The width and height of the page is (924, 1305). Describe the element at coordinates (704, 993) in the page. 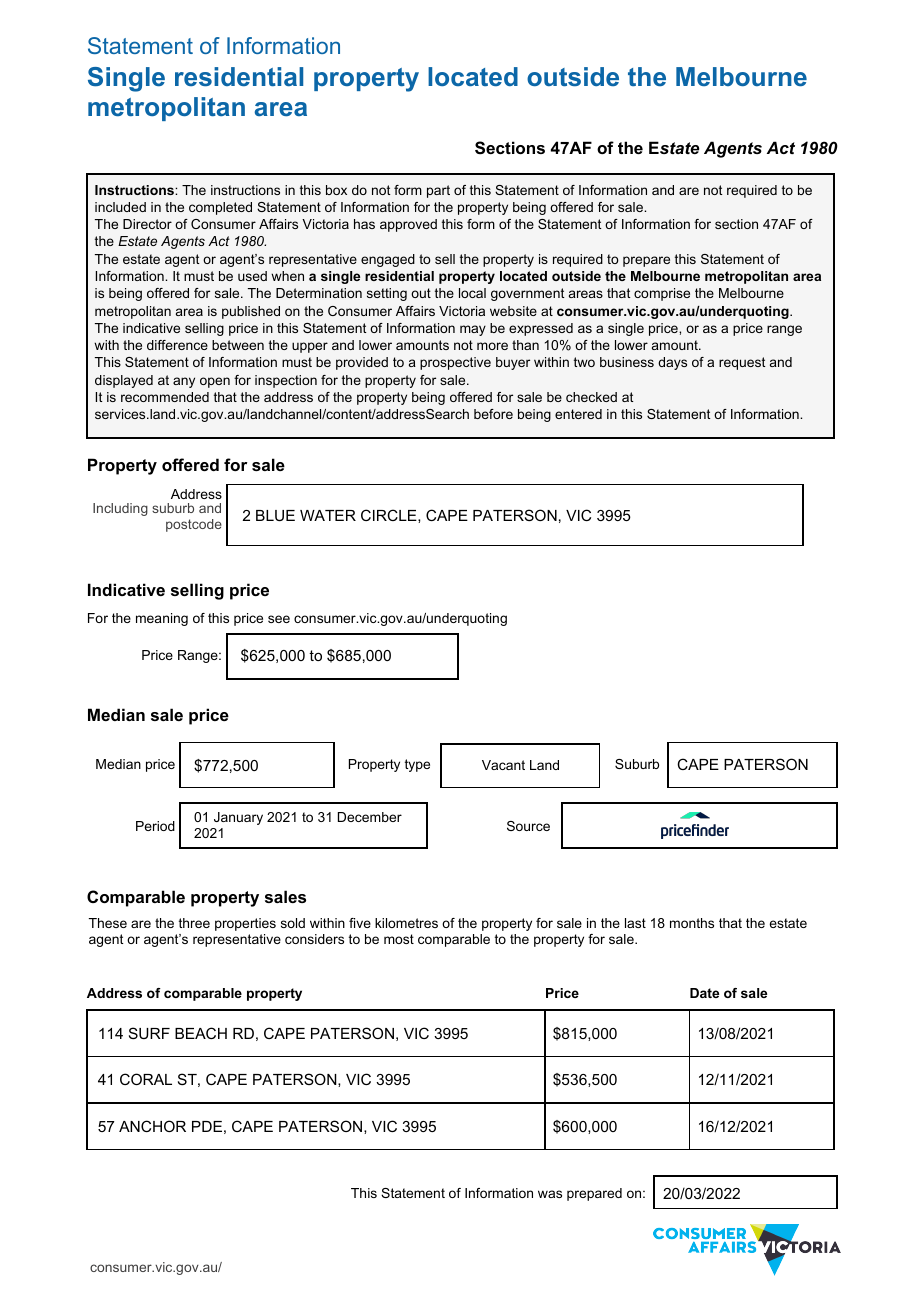

I see `Date` at that location.
